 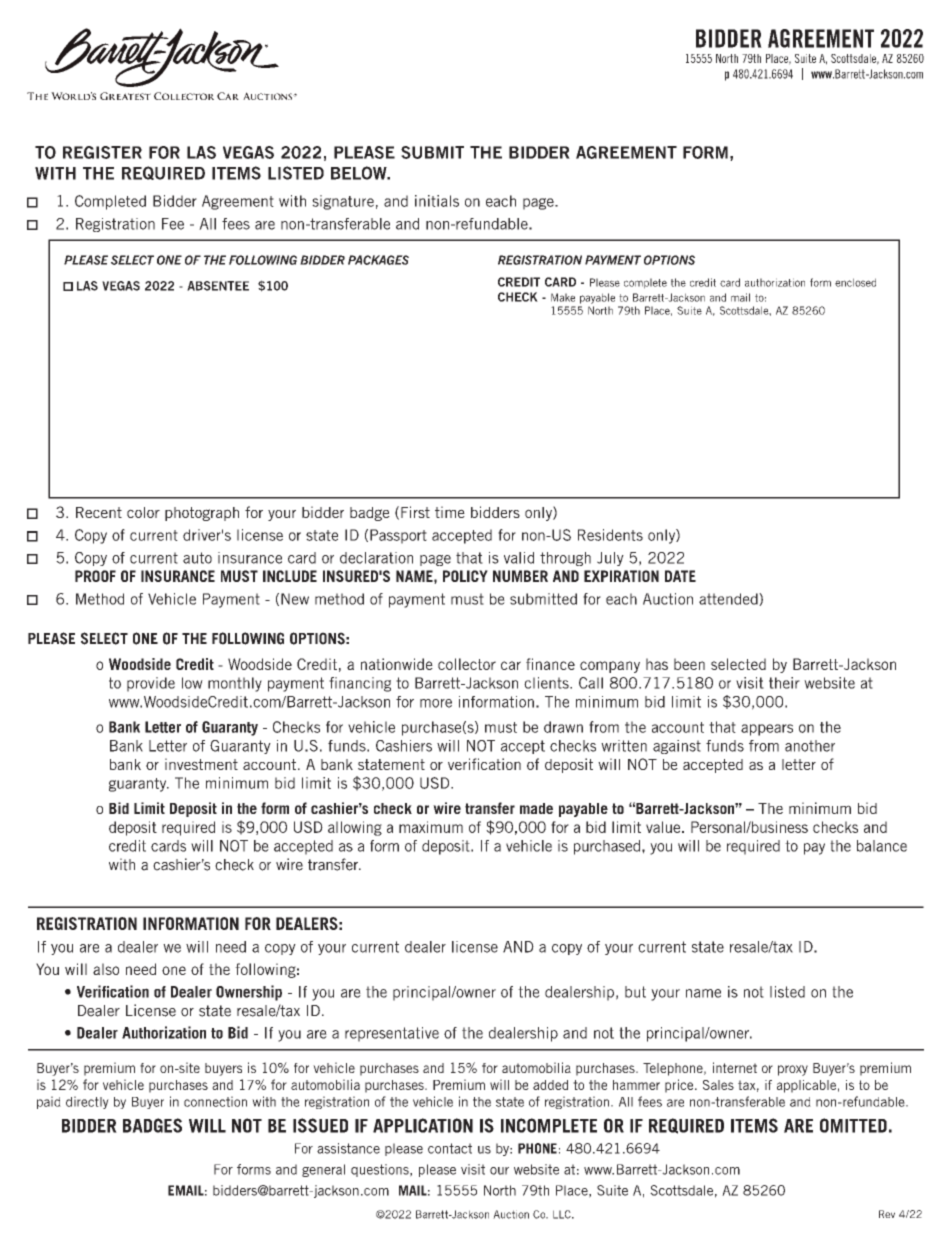 What do you see at coordinates (680, 576) in the screenshot?
I see `DATE` at bounding box center [680, 576].
